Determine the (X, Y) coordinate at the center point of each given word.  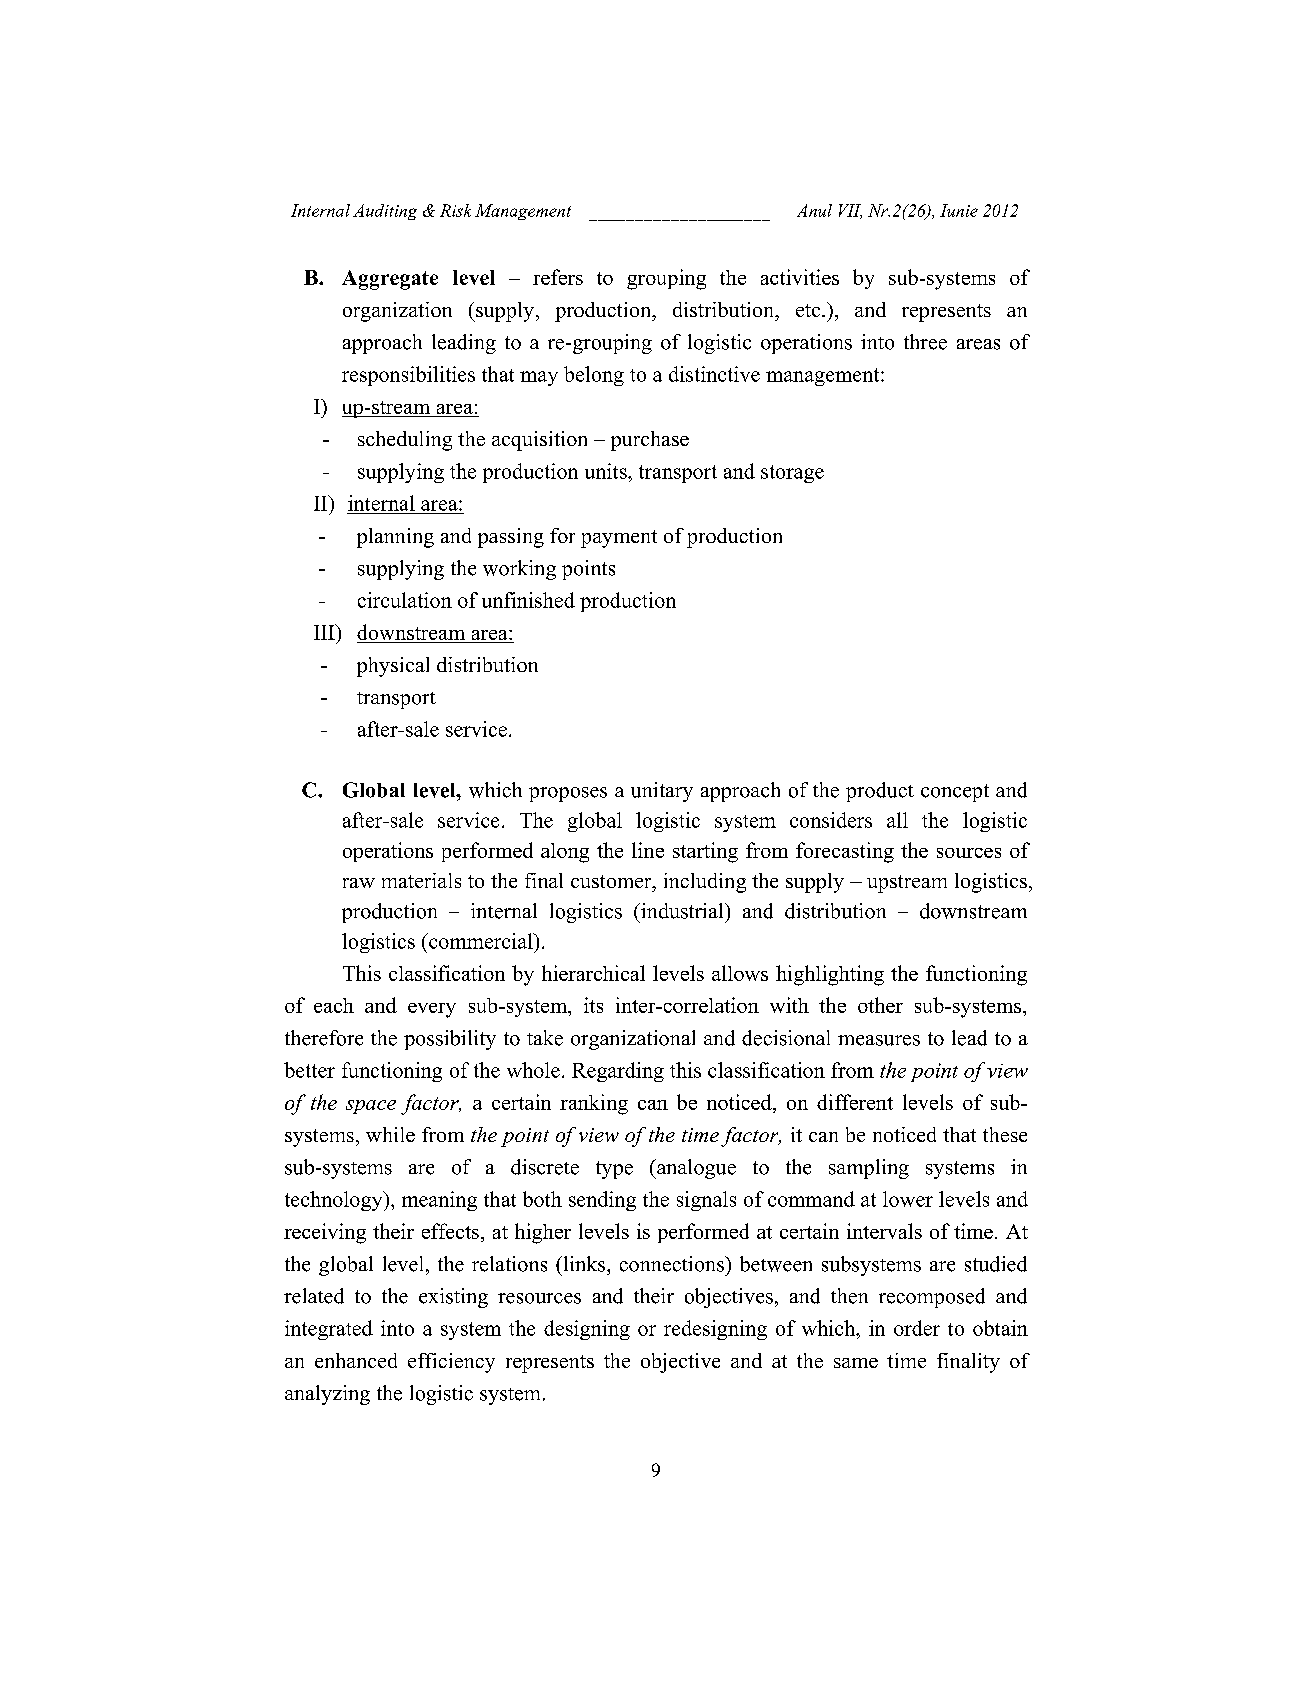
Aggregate (390, 280)
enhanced (356, 1360)
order (917, 1328)
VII (850, 211)
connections (673, 1264)
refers (558, 277)
